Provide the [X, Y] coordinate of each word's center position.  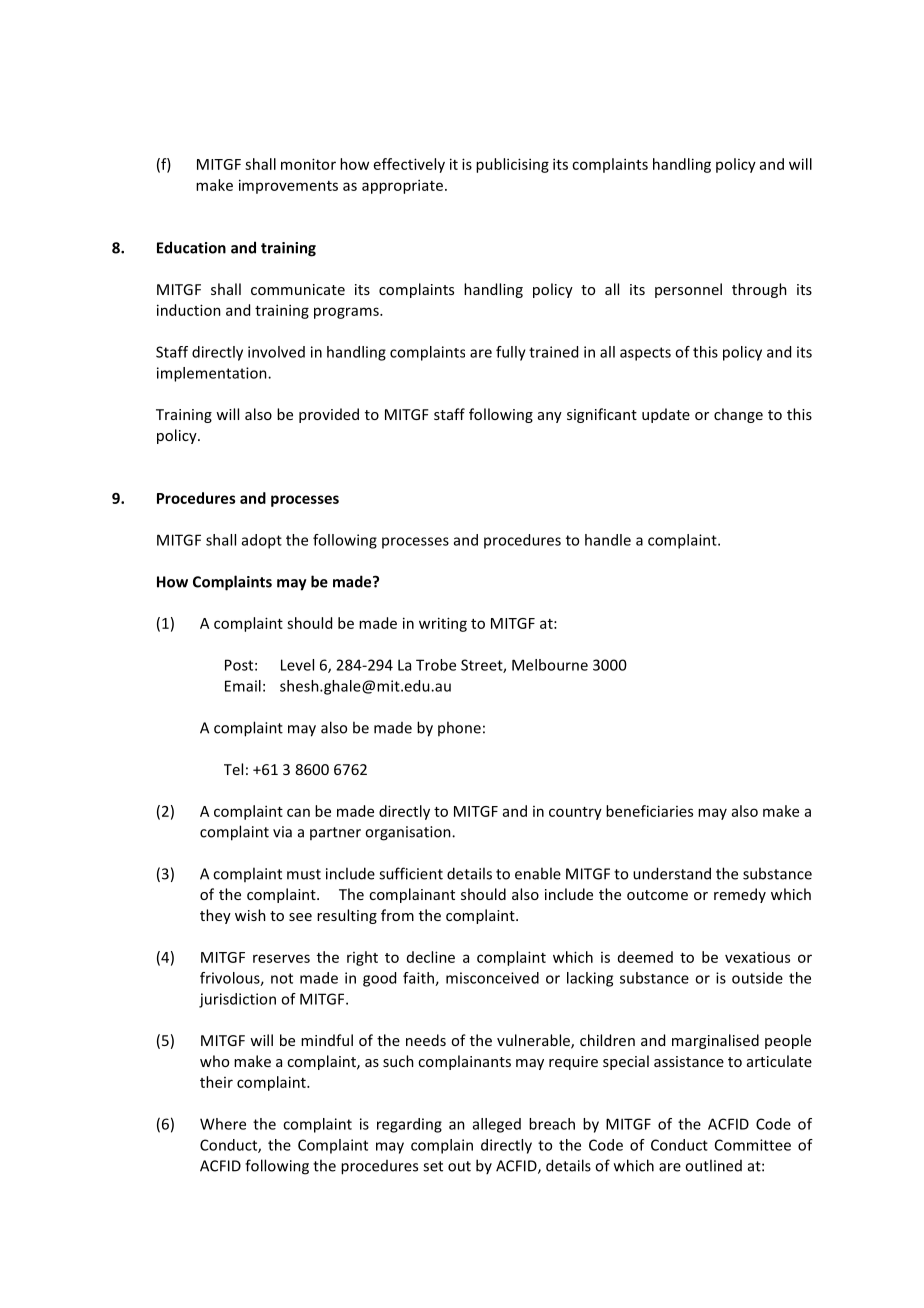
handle [608, 540]
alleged [497, 1125]
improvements [288, 186]
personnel [688, 290]
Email [243, 686]
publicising [512, 165]
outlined [713, 1165]
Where [223, 1124]
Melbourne [550, 665]
